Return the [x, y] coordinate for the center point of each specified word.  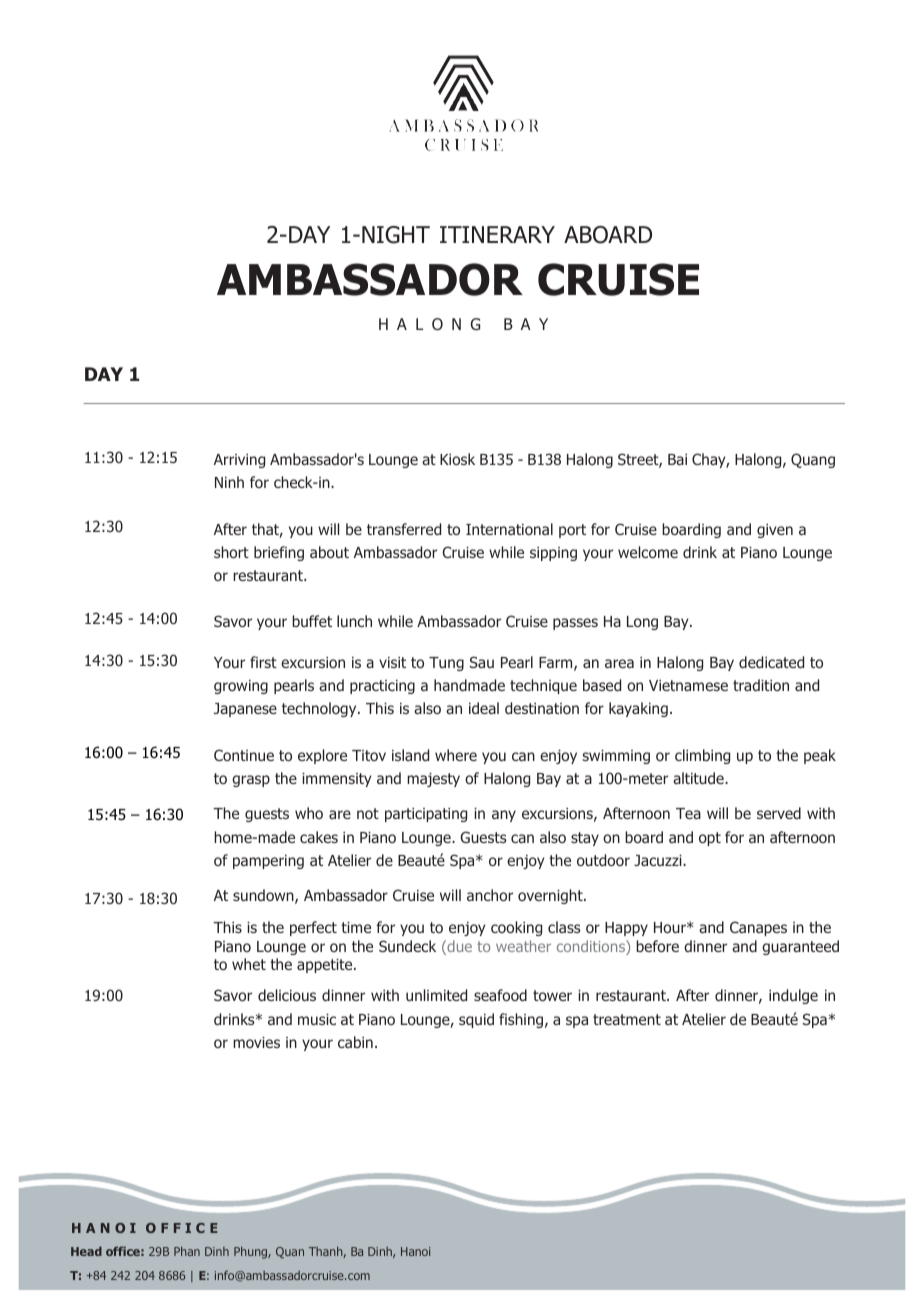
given [775, 531]
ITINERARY [497, 234]
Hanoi [415, 1251]
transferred [404, 529]
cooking [516, 928]
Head [86, 1251]
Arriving [239, 461]
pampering [268, 862]
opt [710, 839]
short [231, 552]
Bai [677, 459]
